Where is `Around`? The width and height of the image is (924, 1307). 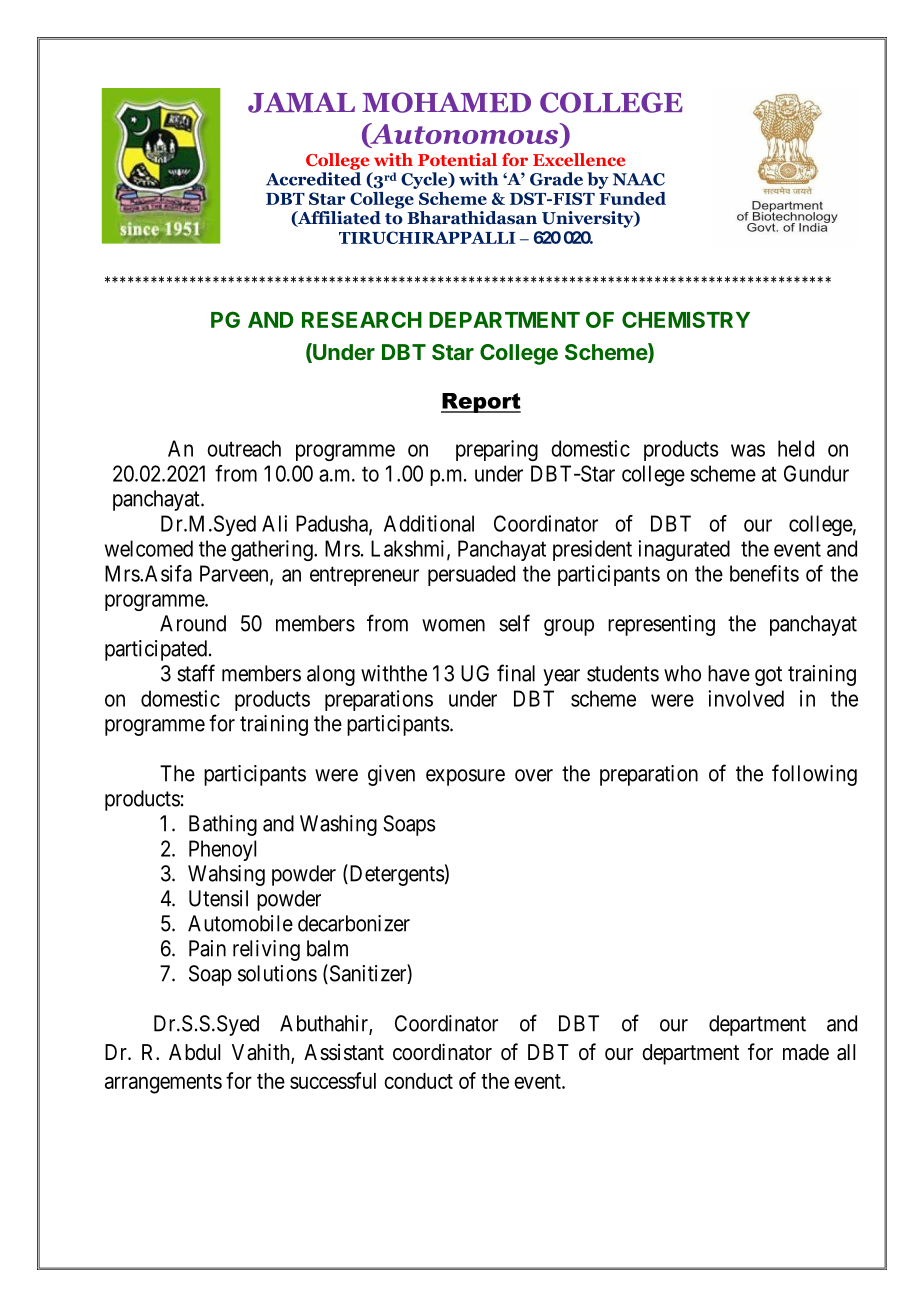
Around is located at coordinates (193, 623).
